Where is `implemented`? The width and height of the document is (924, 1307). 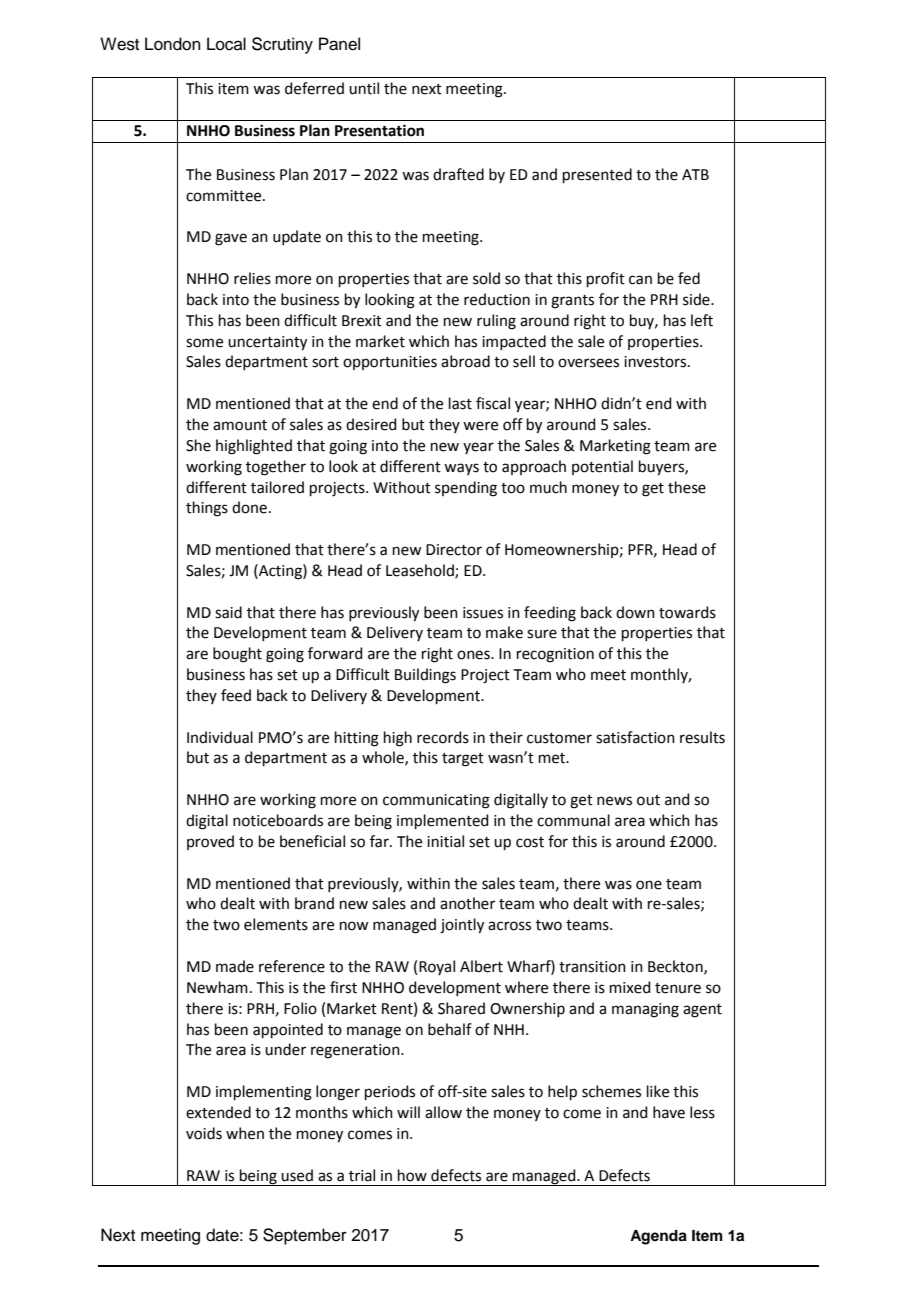
implemented is located at coordinates (443, 821).
